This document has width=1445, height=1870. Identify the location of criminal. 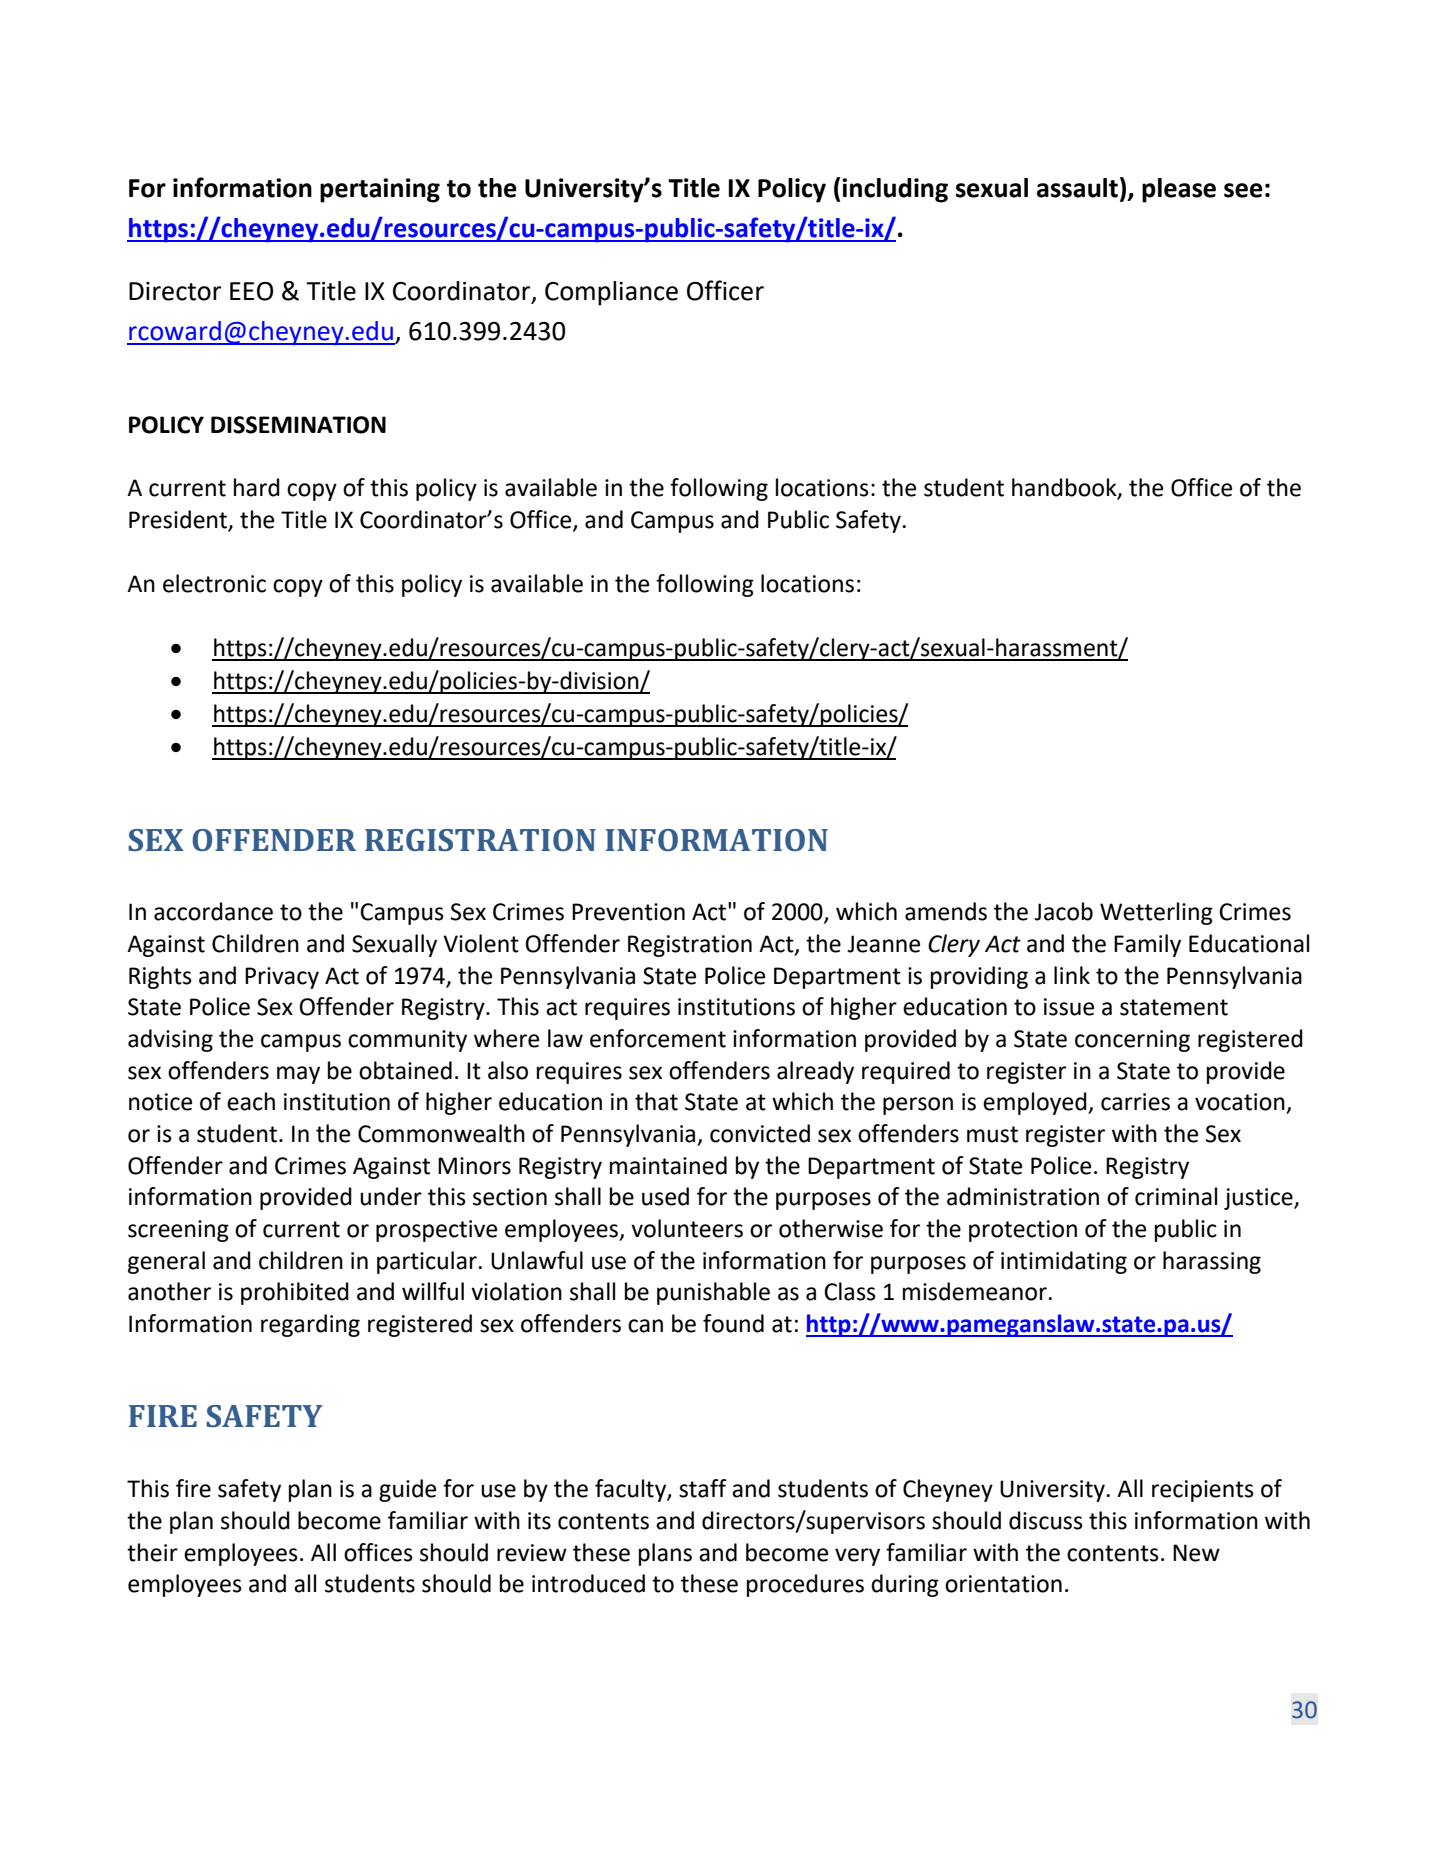
(1176, 1196).
